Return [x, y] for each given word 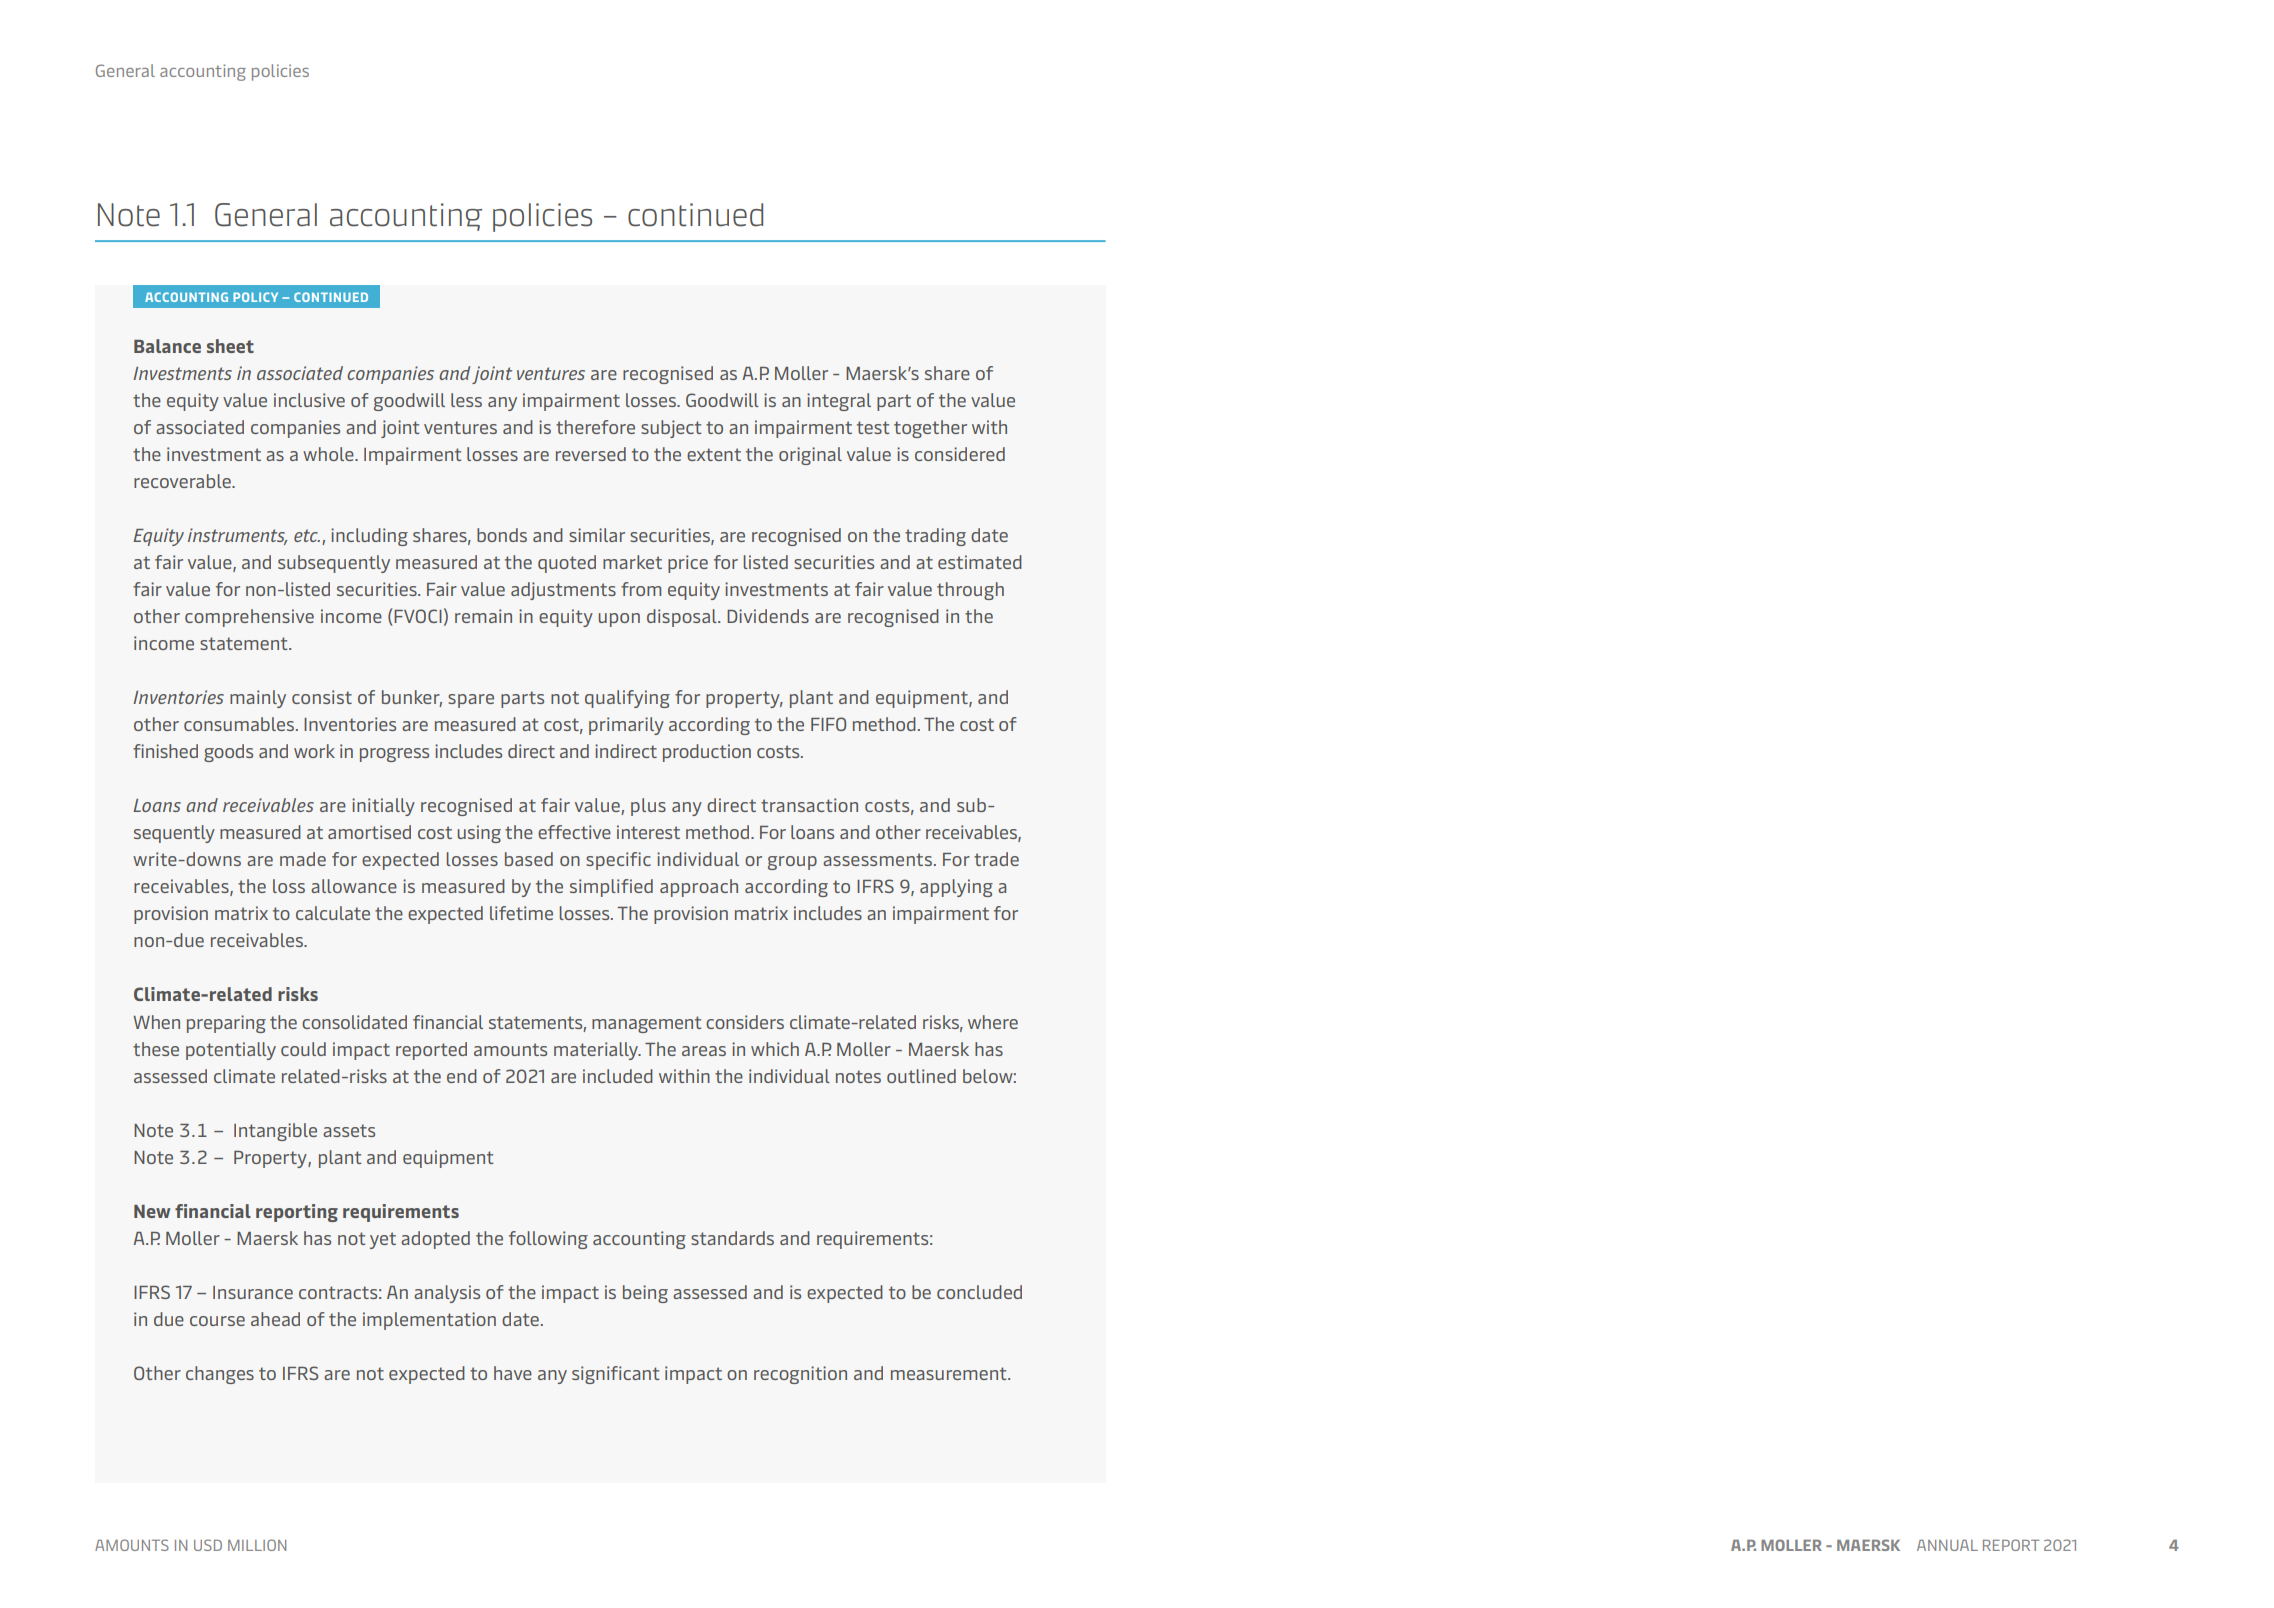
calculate [333, 913]
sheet [230, 346]
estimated [980, 562]
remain [483, 616]
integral [839, 402]
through [970, 591]
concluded [979, 1292]
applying [956, 888]
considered [960, 454]
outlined [921, 1076]
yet [383, 1240]
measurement [950, 1373]
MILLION [257, 1545]
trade [996, 859]
